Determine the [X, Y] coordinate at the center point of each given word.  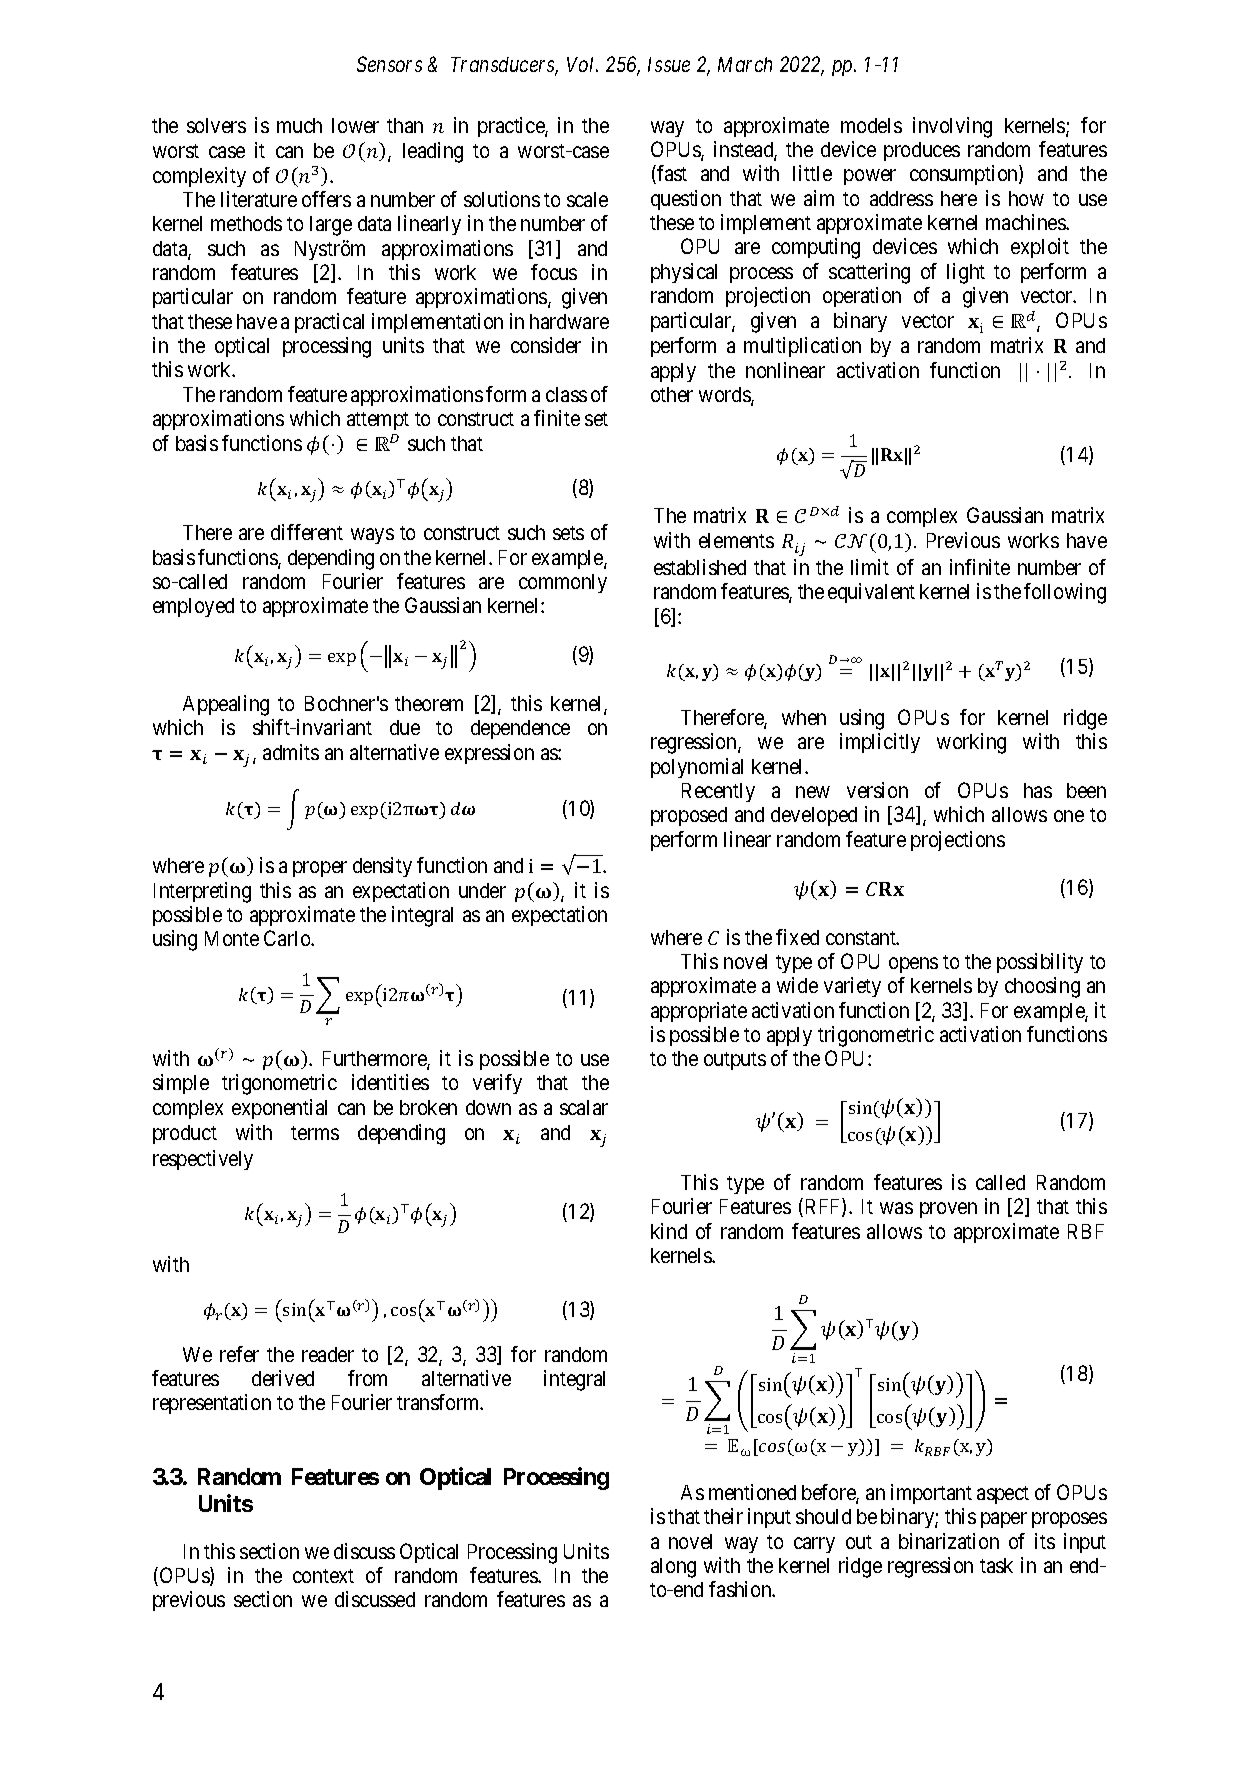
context [323, 1576]
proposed [689, 816]
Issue [669, 64]
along [673, 1568]
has [1038, 790]
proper [320, 869]
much [299, 125]
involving [952, 127]
